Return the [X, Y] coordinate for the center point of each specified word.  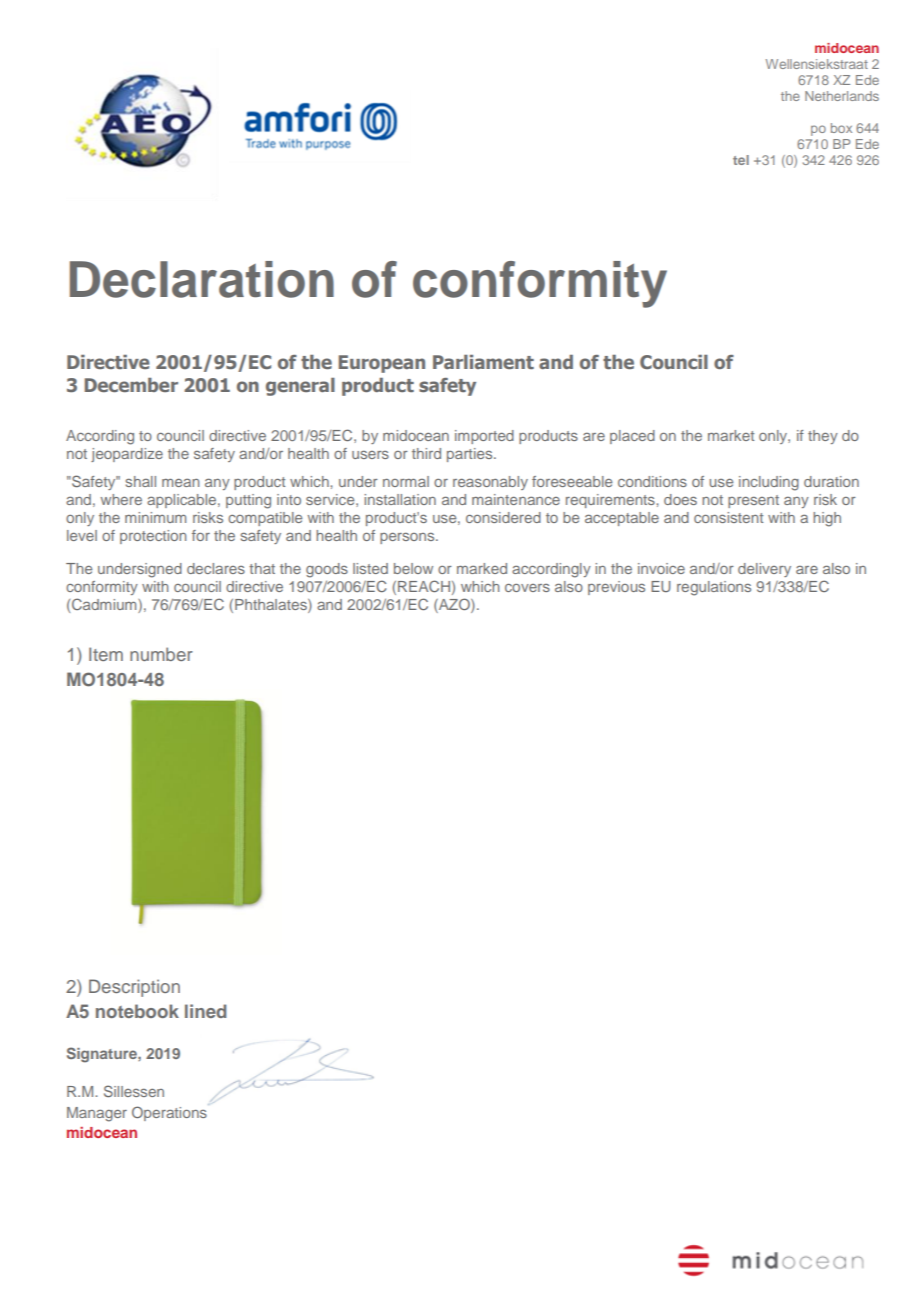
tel [741, 160]
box [841, 128]
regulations [714, 588]
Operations [169, 1113]
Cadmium [105, 605]
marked [482, 568]
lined [205, 1011]
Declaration [202, 279]
